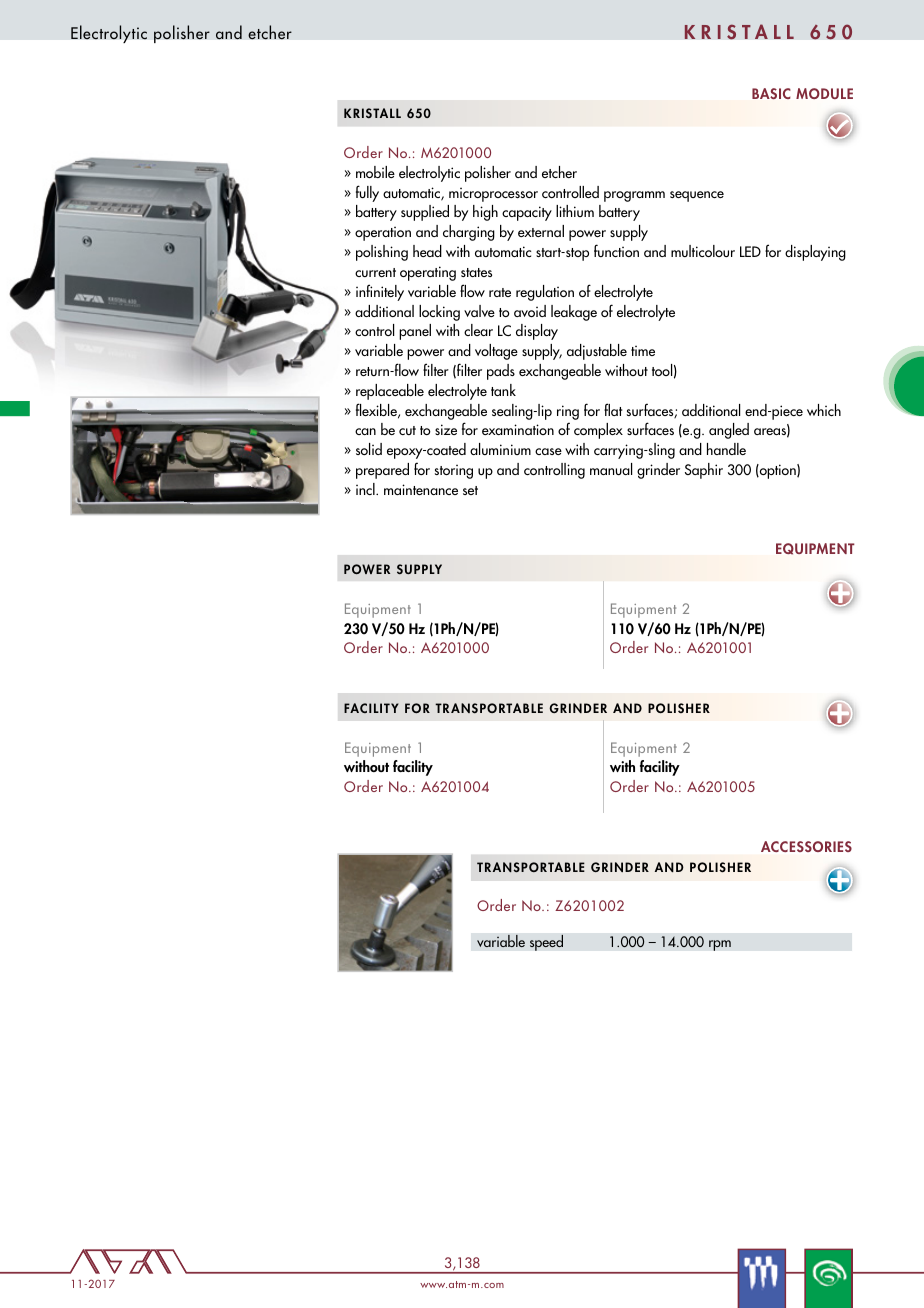 This screenshot has height=1308, width=924. What do you see at coordinates (726, 449) in the screenshot?
I see `handle` at bounding box center [726, 449].
